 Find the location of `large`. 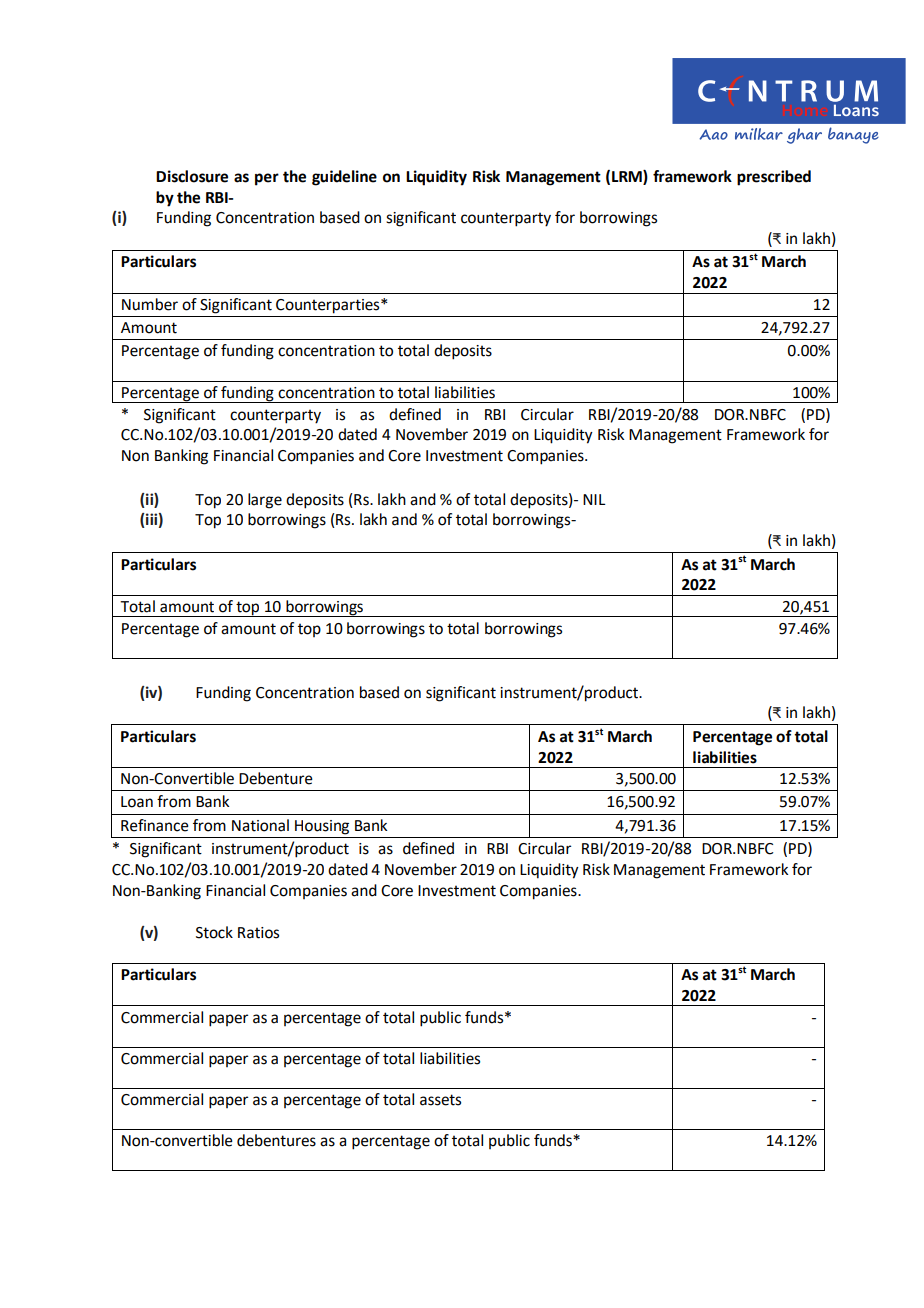

large is located at coordinates (265, 501).
